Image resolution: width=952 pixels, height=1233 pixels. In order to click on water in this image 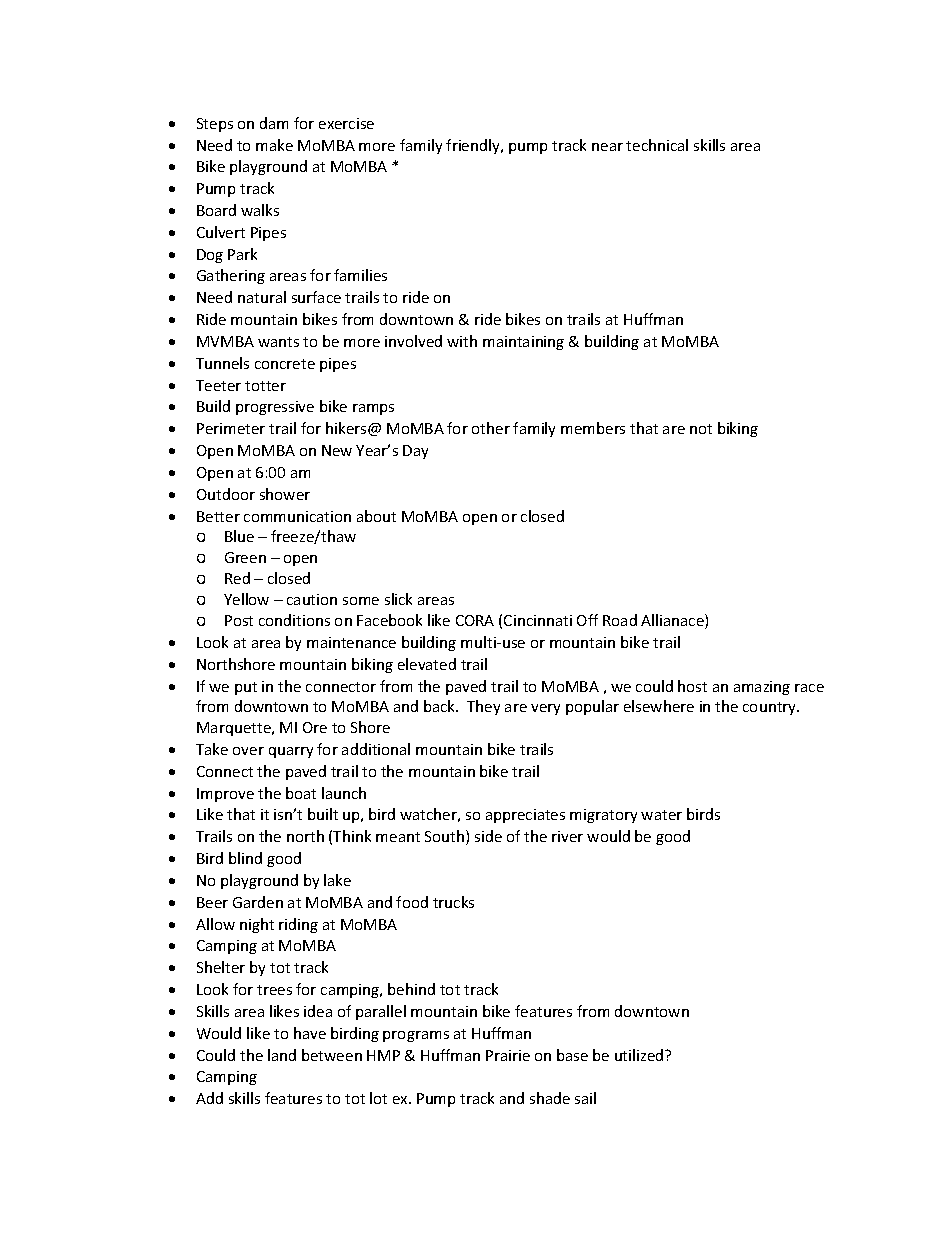, I will do `click(661, 815)`.
